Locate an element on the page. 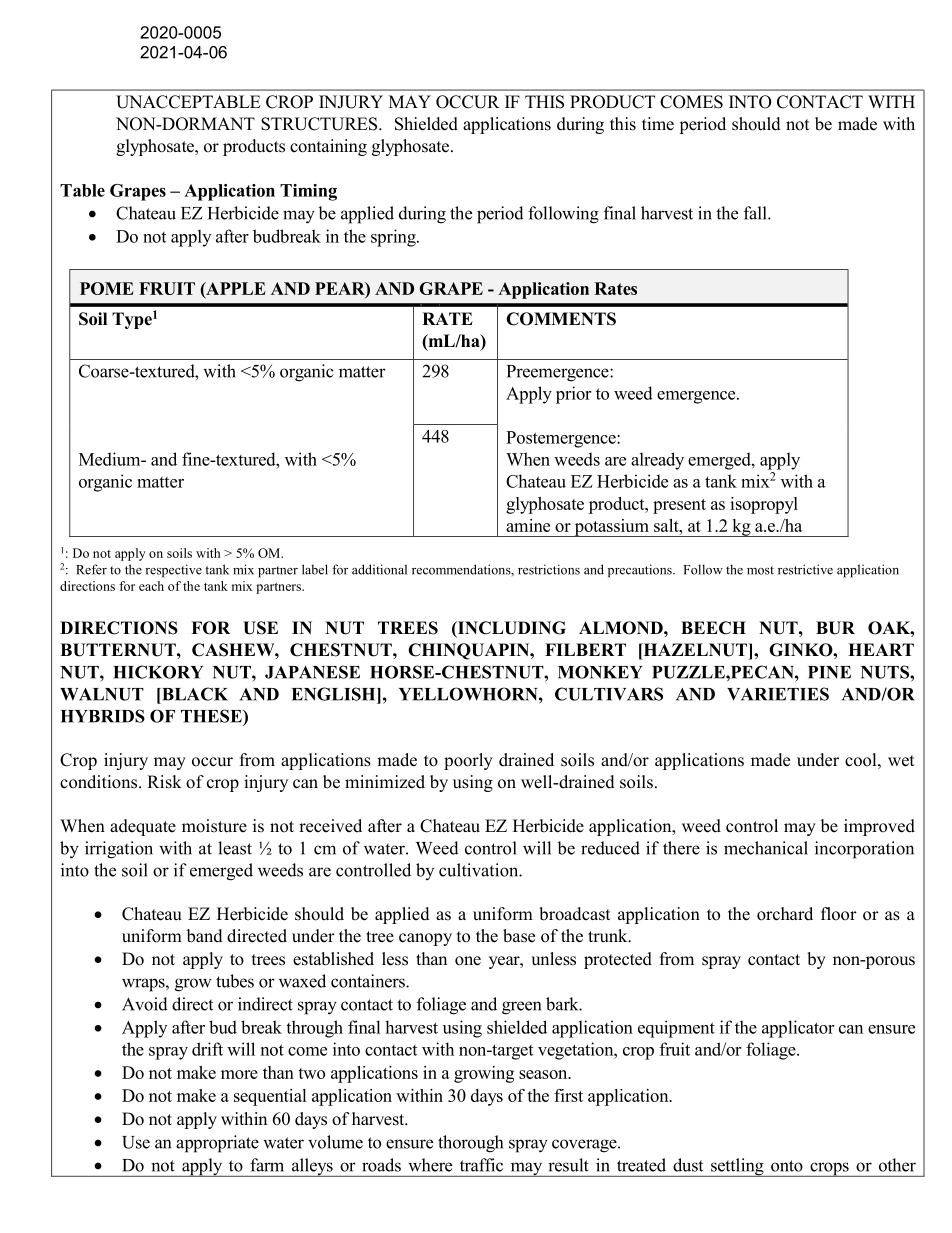  Timing is located at coordinates (308, 192).
